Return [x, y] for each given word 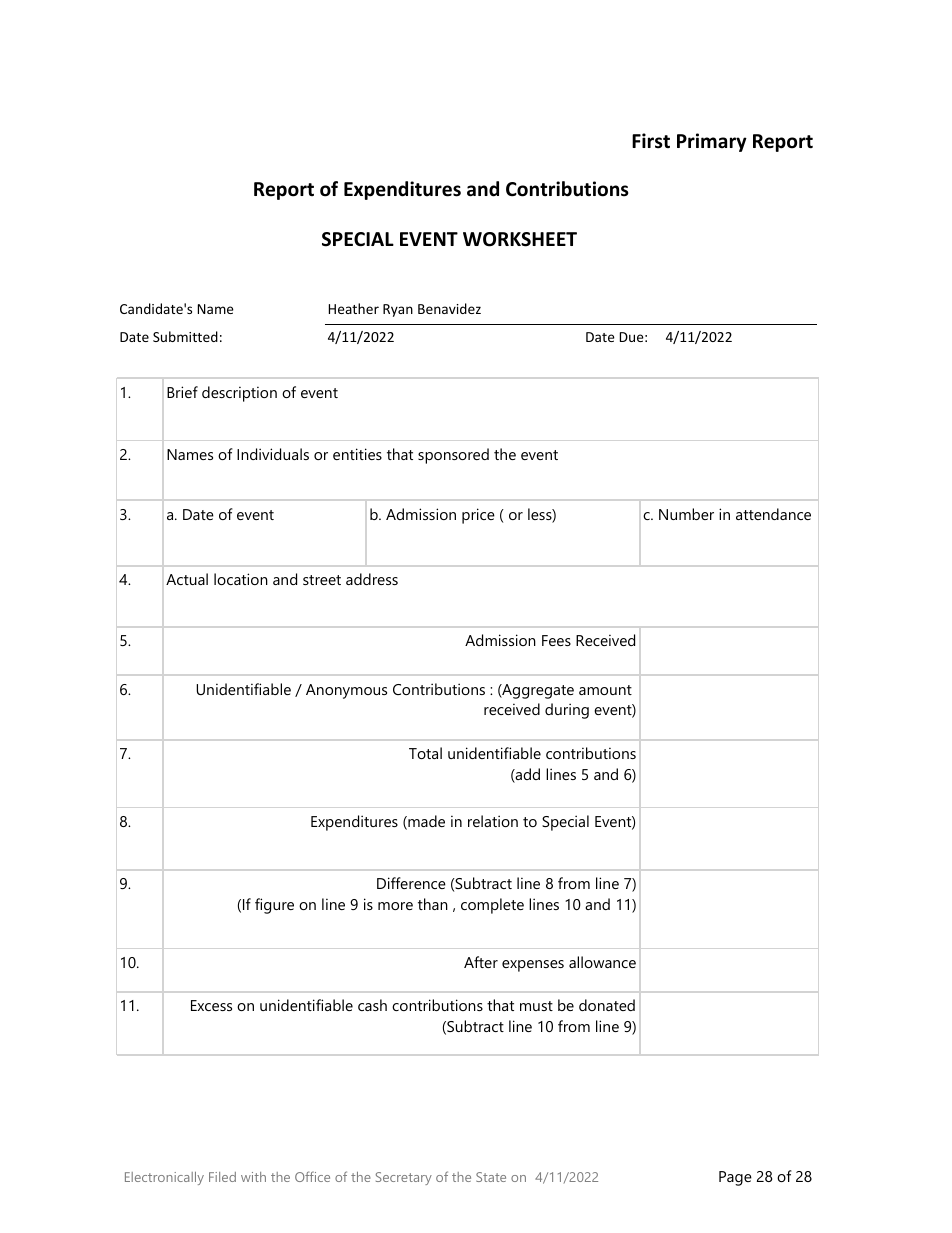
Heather [354, 308]
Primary [712, 142]
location [241, 579]
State [491, 1177]
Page [735, 1178]
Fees [556, 640]
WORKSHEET [520, 239]
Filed [222, 1177]
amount [605, 690]
